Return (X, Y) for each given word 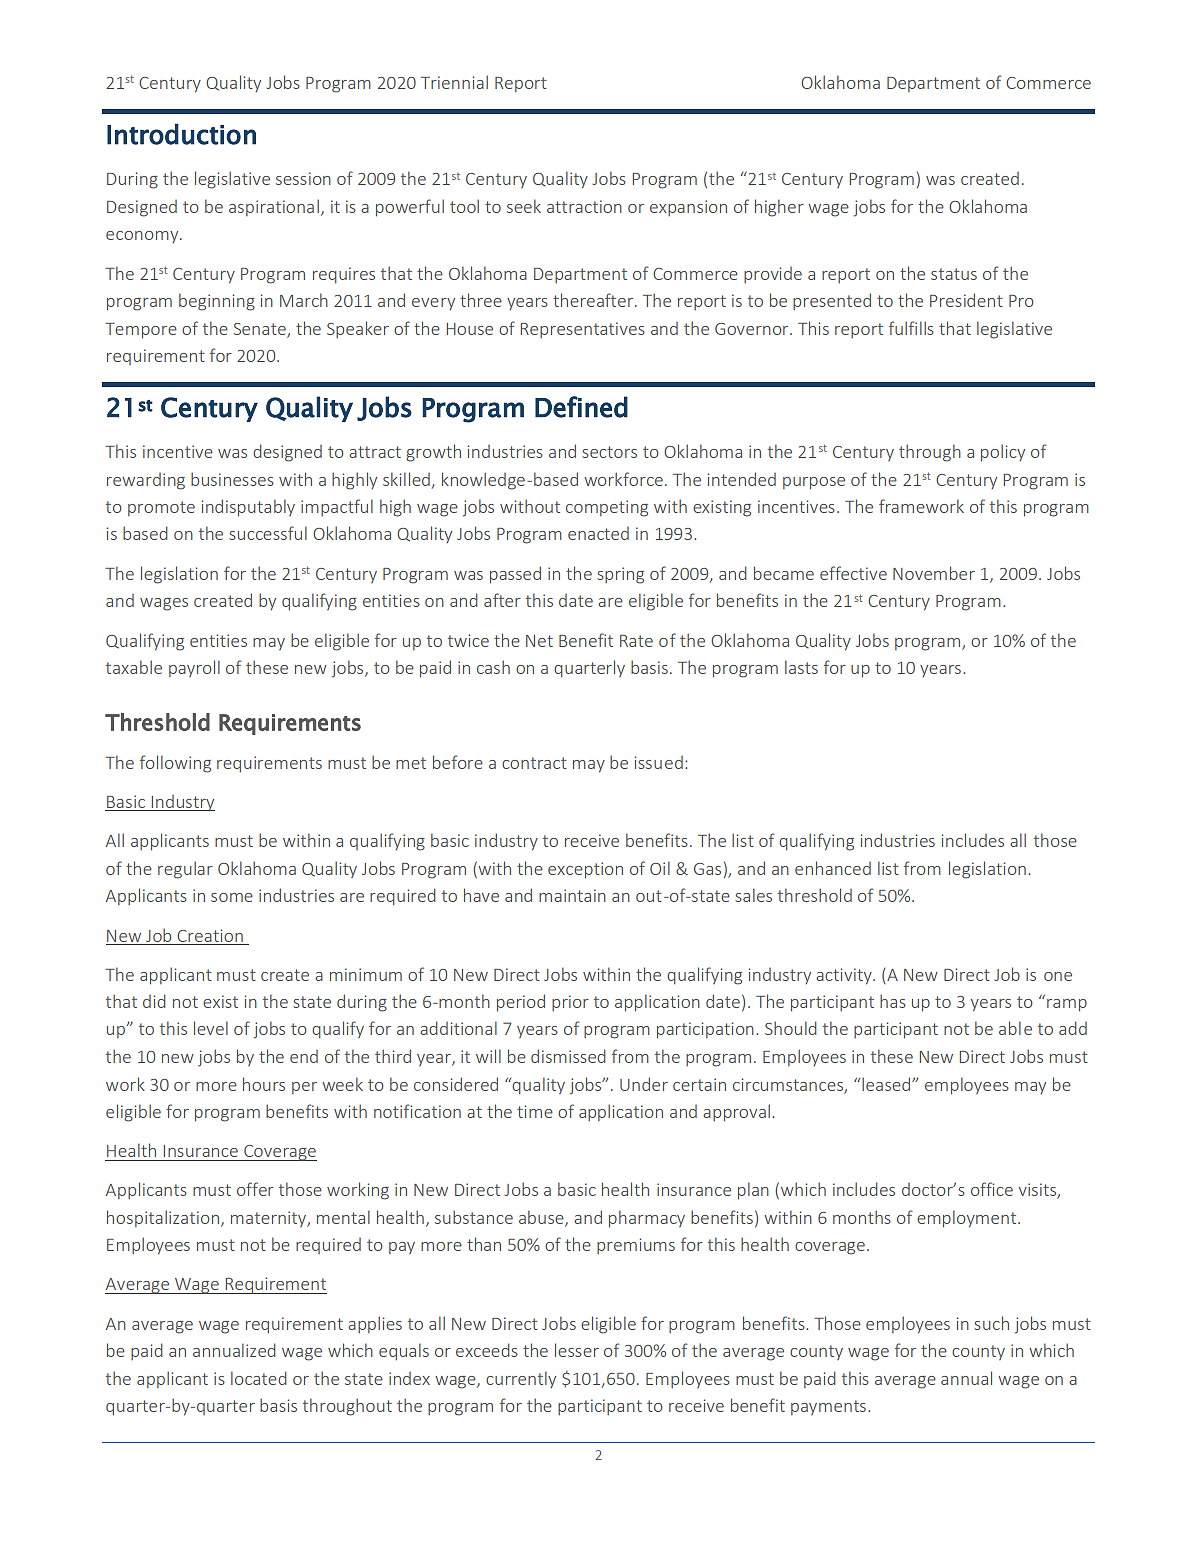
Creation (210, 935)
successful (268, 533)
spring (620, 575)
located (259, 1378)
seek (524, 206)
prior (570, 1003)
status (954, 274)
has (893, 1001)
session (303, 178)
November (934, 573)
